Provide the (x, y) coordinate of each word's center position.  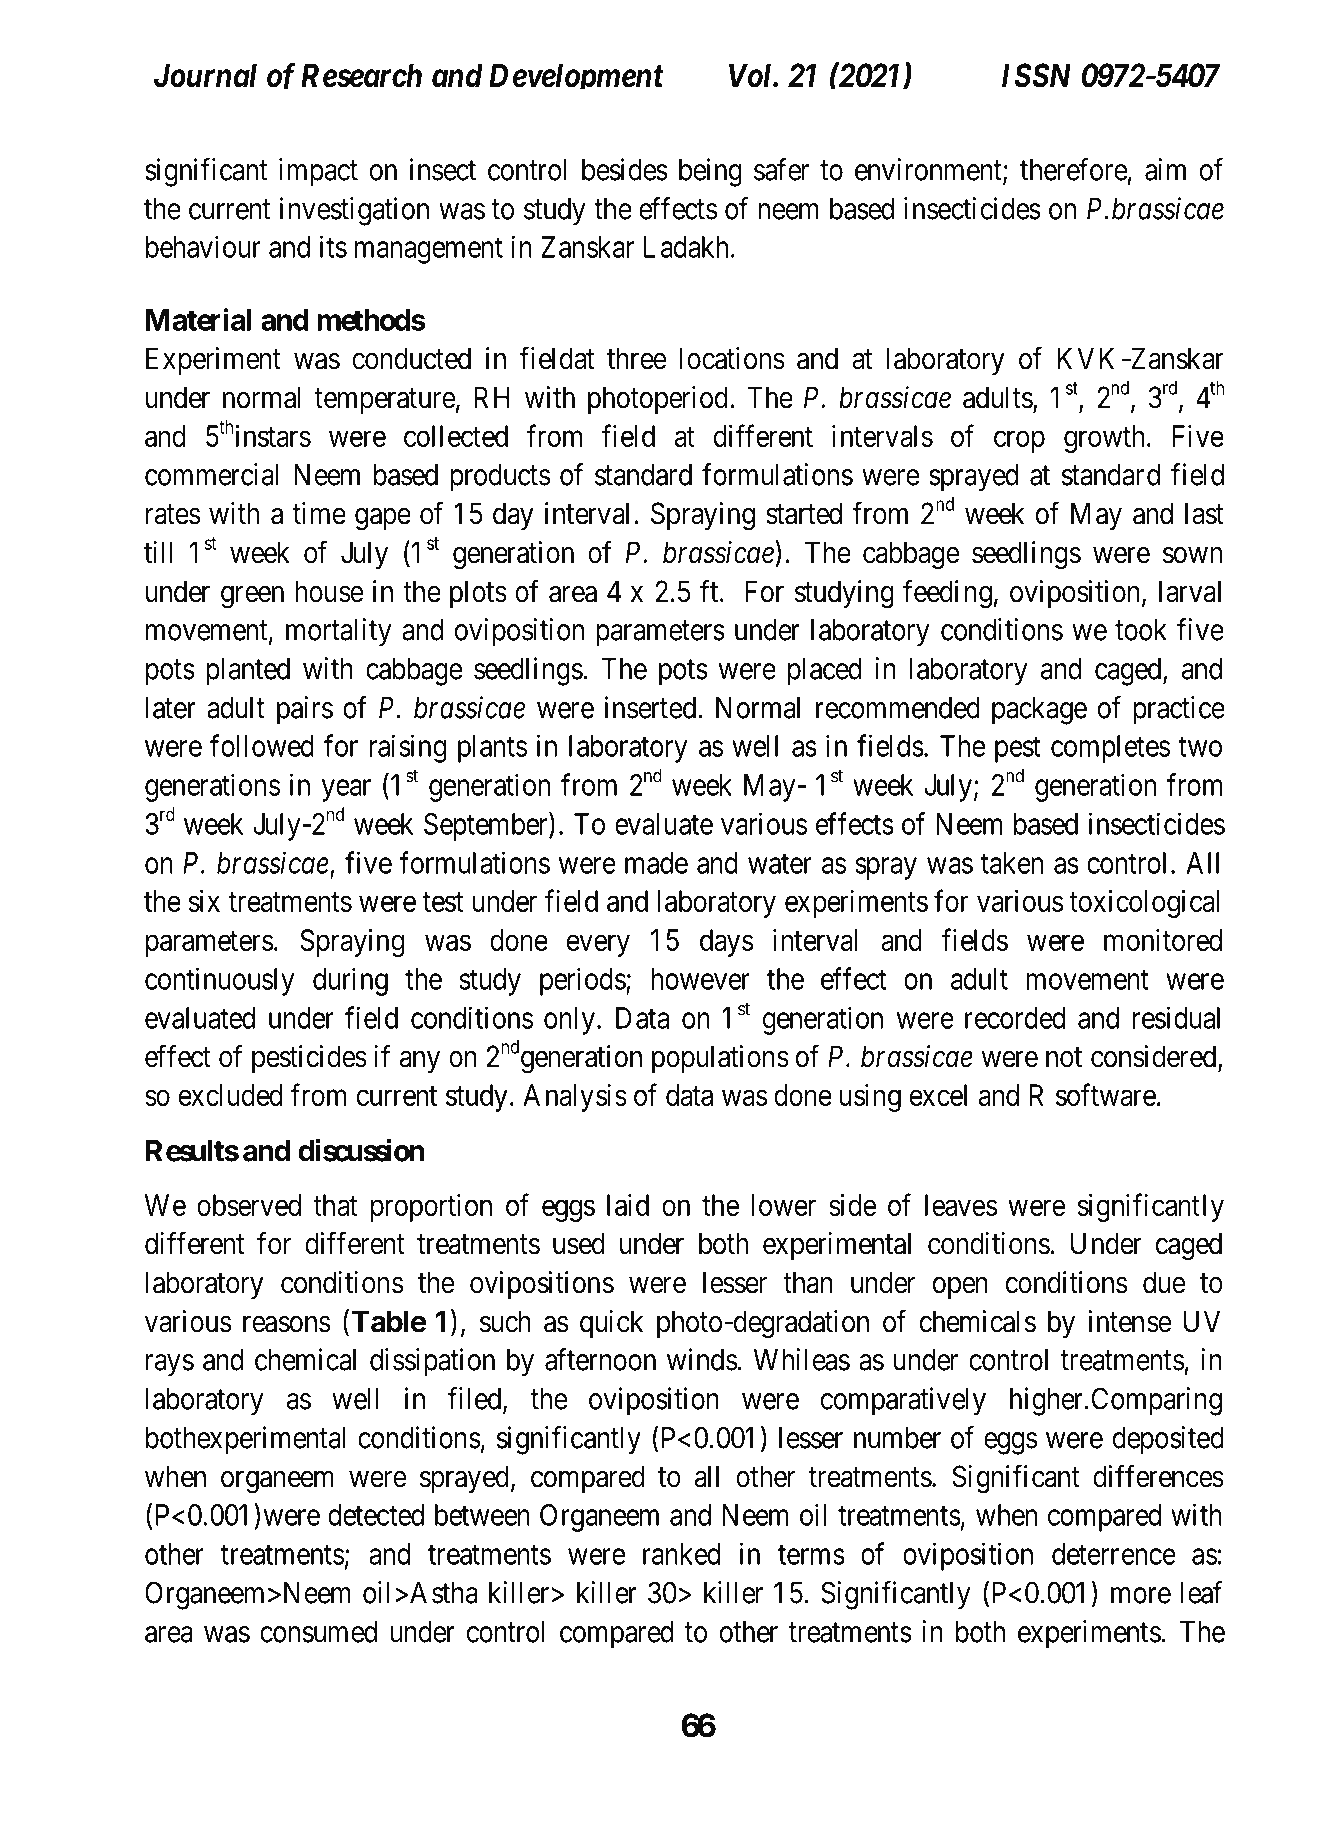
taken (1012, 863)
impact (318, 172)
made (656, 863)
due (1164, 1282)
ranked (681, 1554)
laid (628, 1205)
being (710, 172)
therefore (1073, 169)
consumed (318, 1632)
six (204, 901)
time (319, 513)
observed (249, 1205)
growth (1104, 439)
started (804, 513)
